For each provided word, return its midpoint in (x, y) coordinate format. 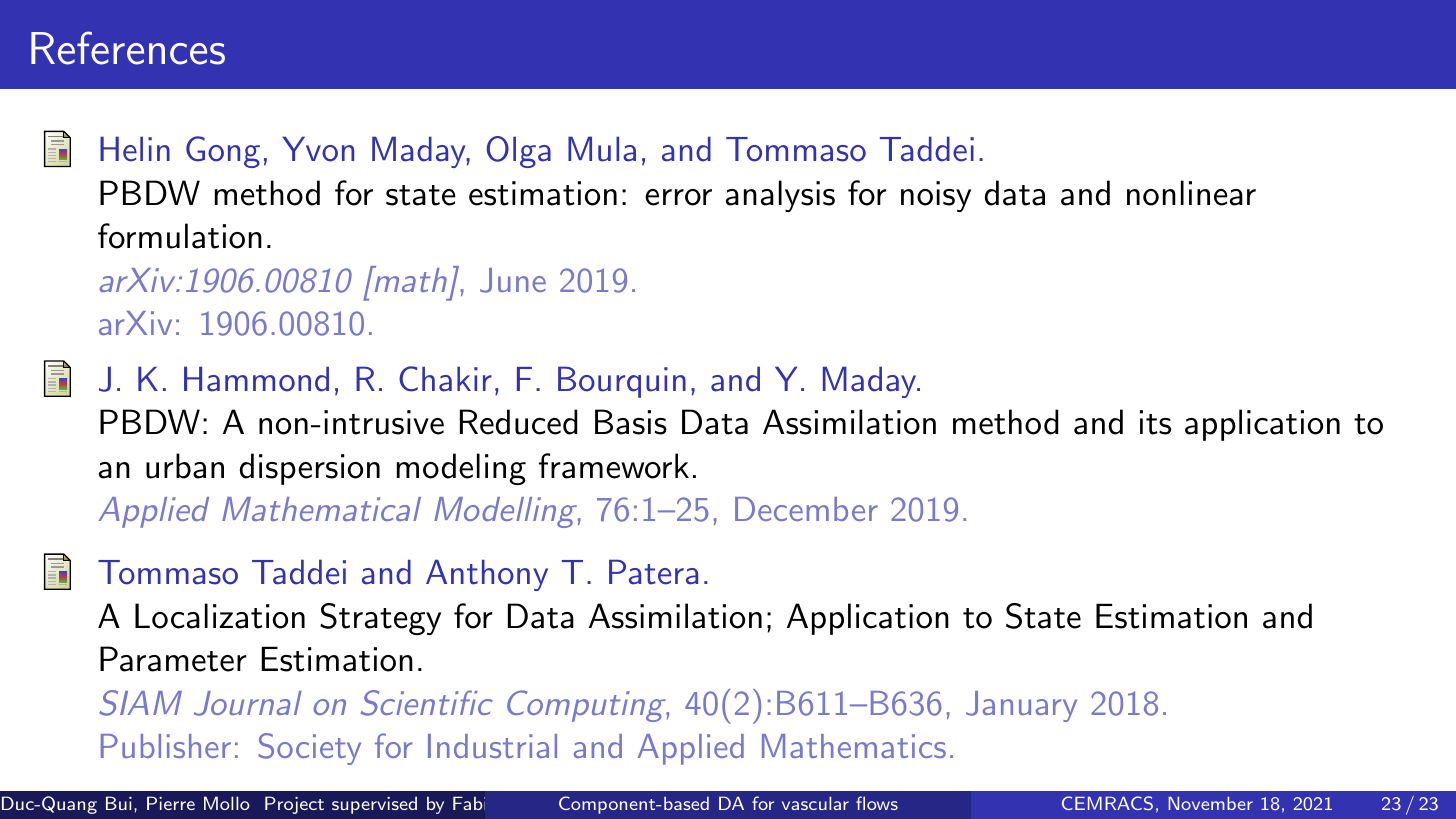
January (1021, 706)
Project (294, 805)
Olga (519, 152)
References (128, 48)
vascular (815, 803)
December (806, 509)
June (513, 280)
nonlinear (1191, 193)
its (1155, 422)
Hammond (256, 379)
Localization (220, 616)
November (1210, 803)
